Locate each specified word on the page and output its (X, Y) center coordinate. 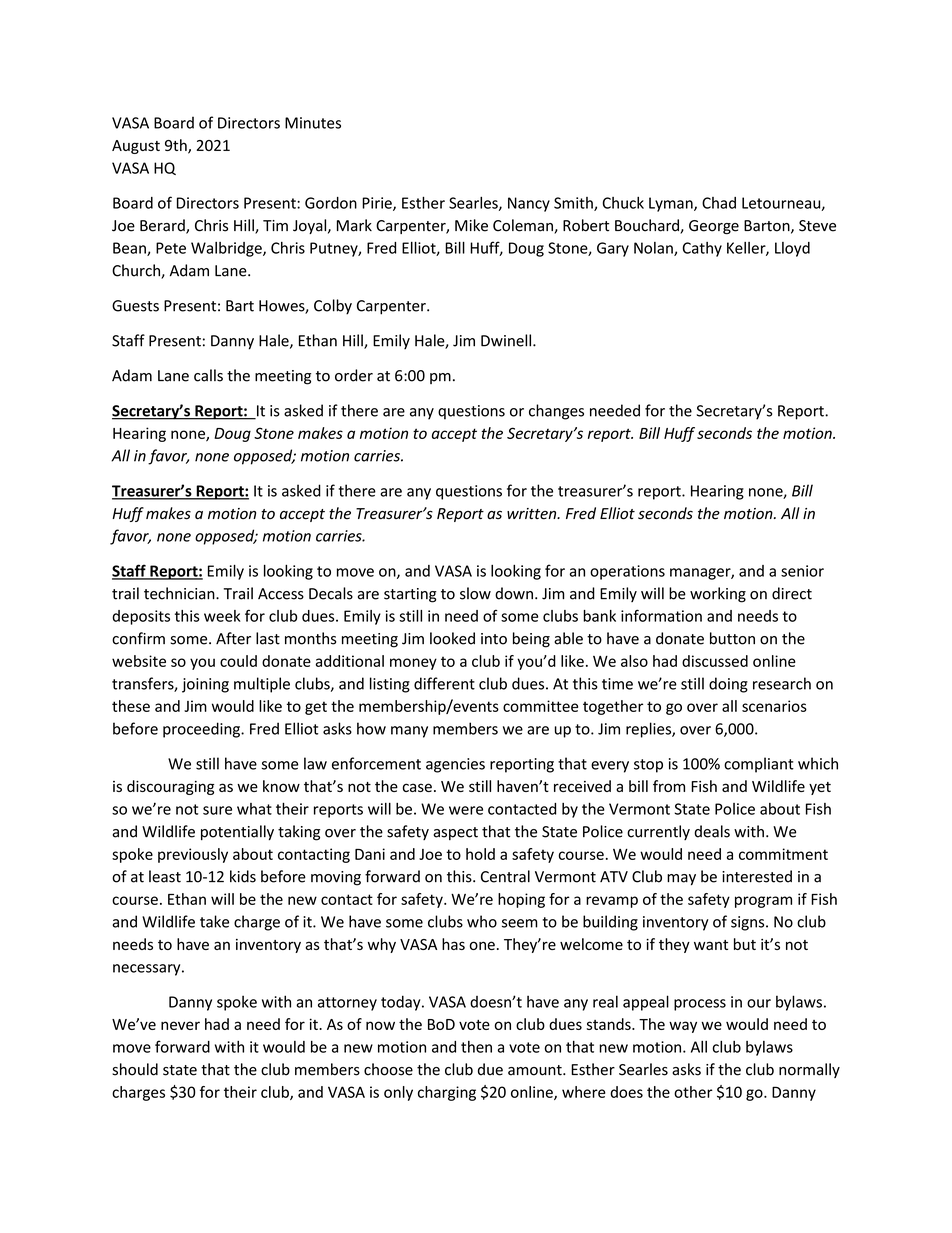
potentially (237, 832)
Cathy (702, 249)
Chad (719, 203)
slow (475, 593)
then (476, 1047)
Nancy (529, 204)
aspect (456, 833)
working (718, 595)
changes (556, 412)
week (222, 616)
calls (208, 375)
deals (712, 831)
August (136, 147)
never (180, 1025)
